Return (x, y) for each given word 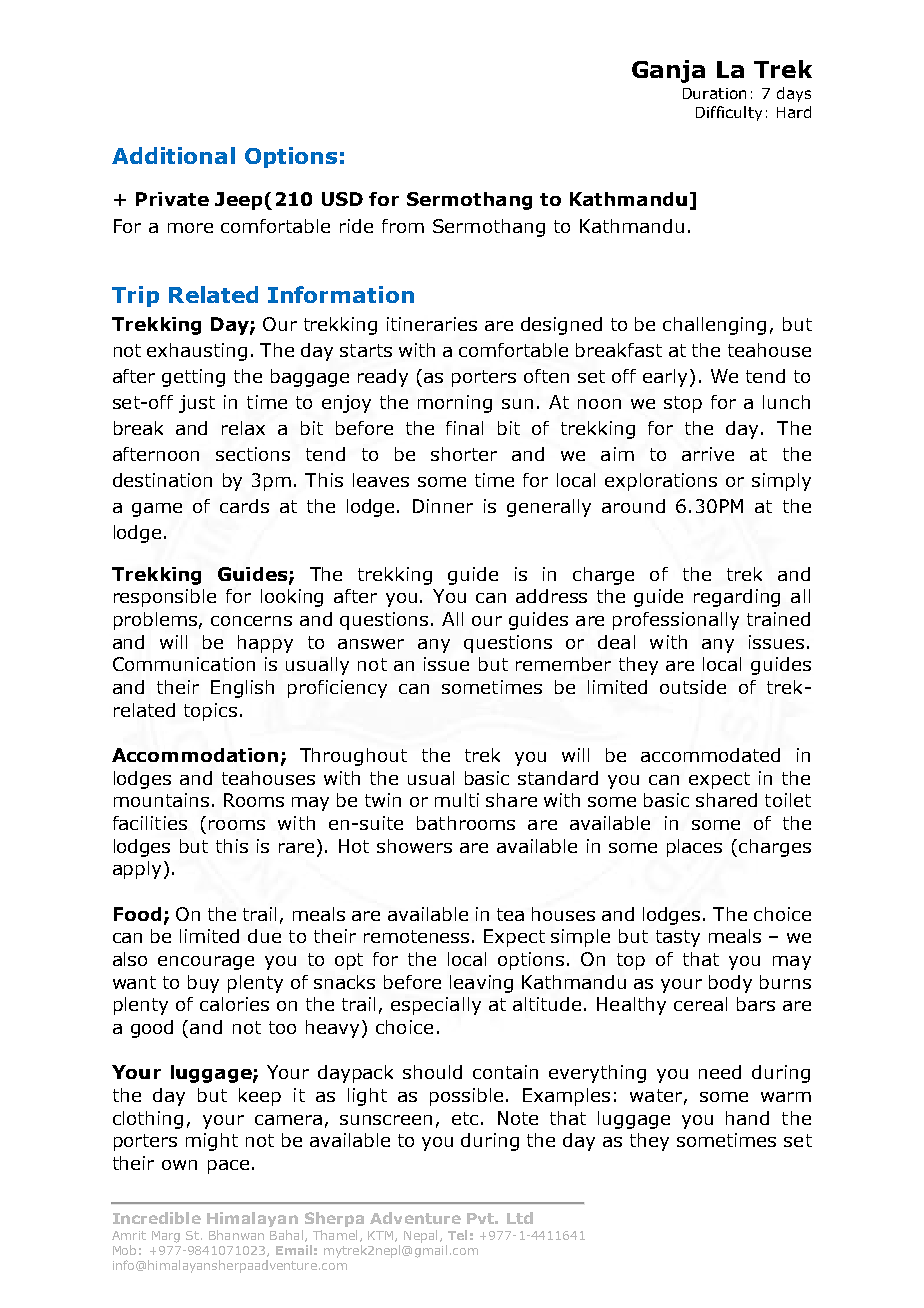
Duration (714, 93)
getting (193, 378)
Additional (173, 155)
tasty (678, 938)
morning (455, 404)
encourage (206, 963)
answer (371, 644)
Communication (184, 664)
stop (683, 404)
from (403, 226)
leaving (481, 984)
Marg (166, 1237)
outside (693, 687)
